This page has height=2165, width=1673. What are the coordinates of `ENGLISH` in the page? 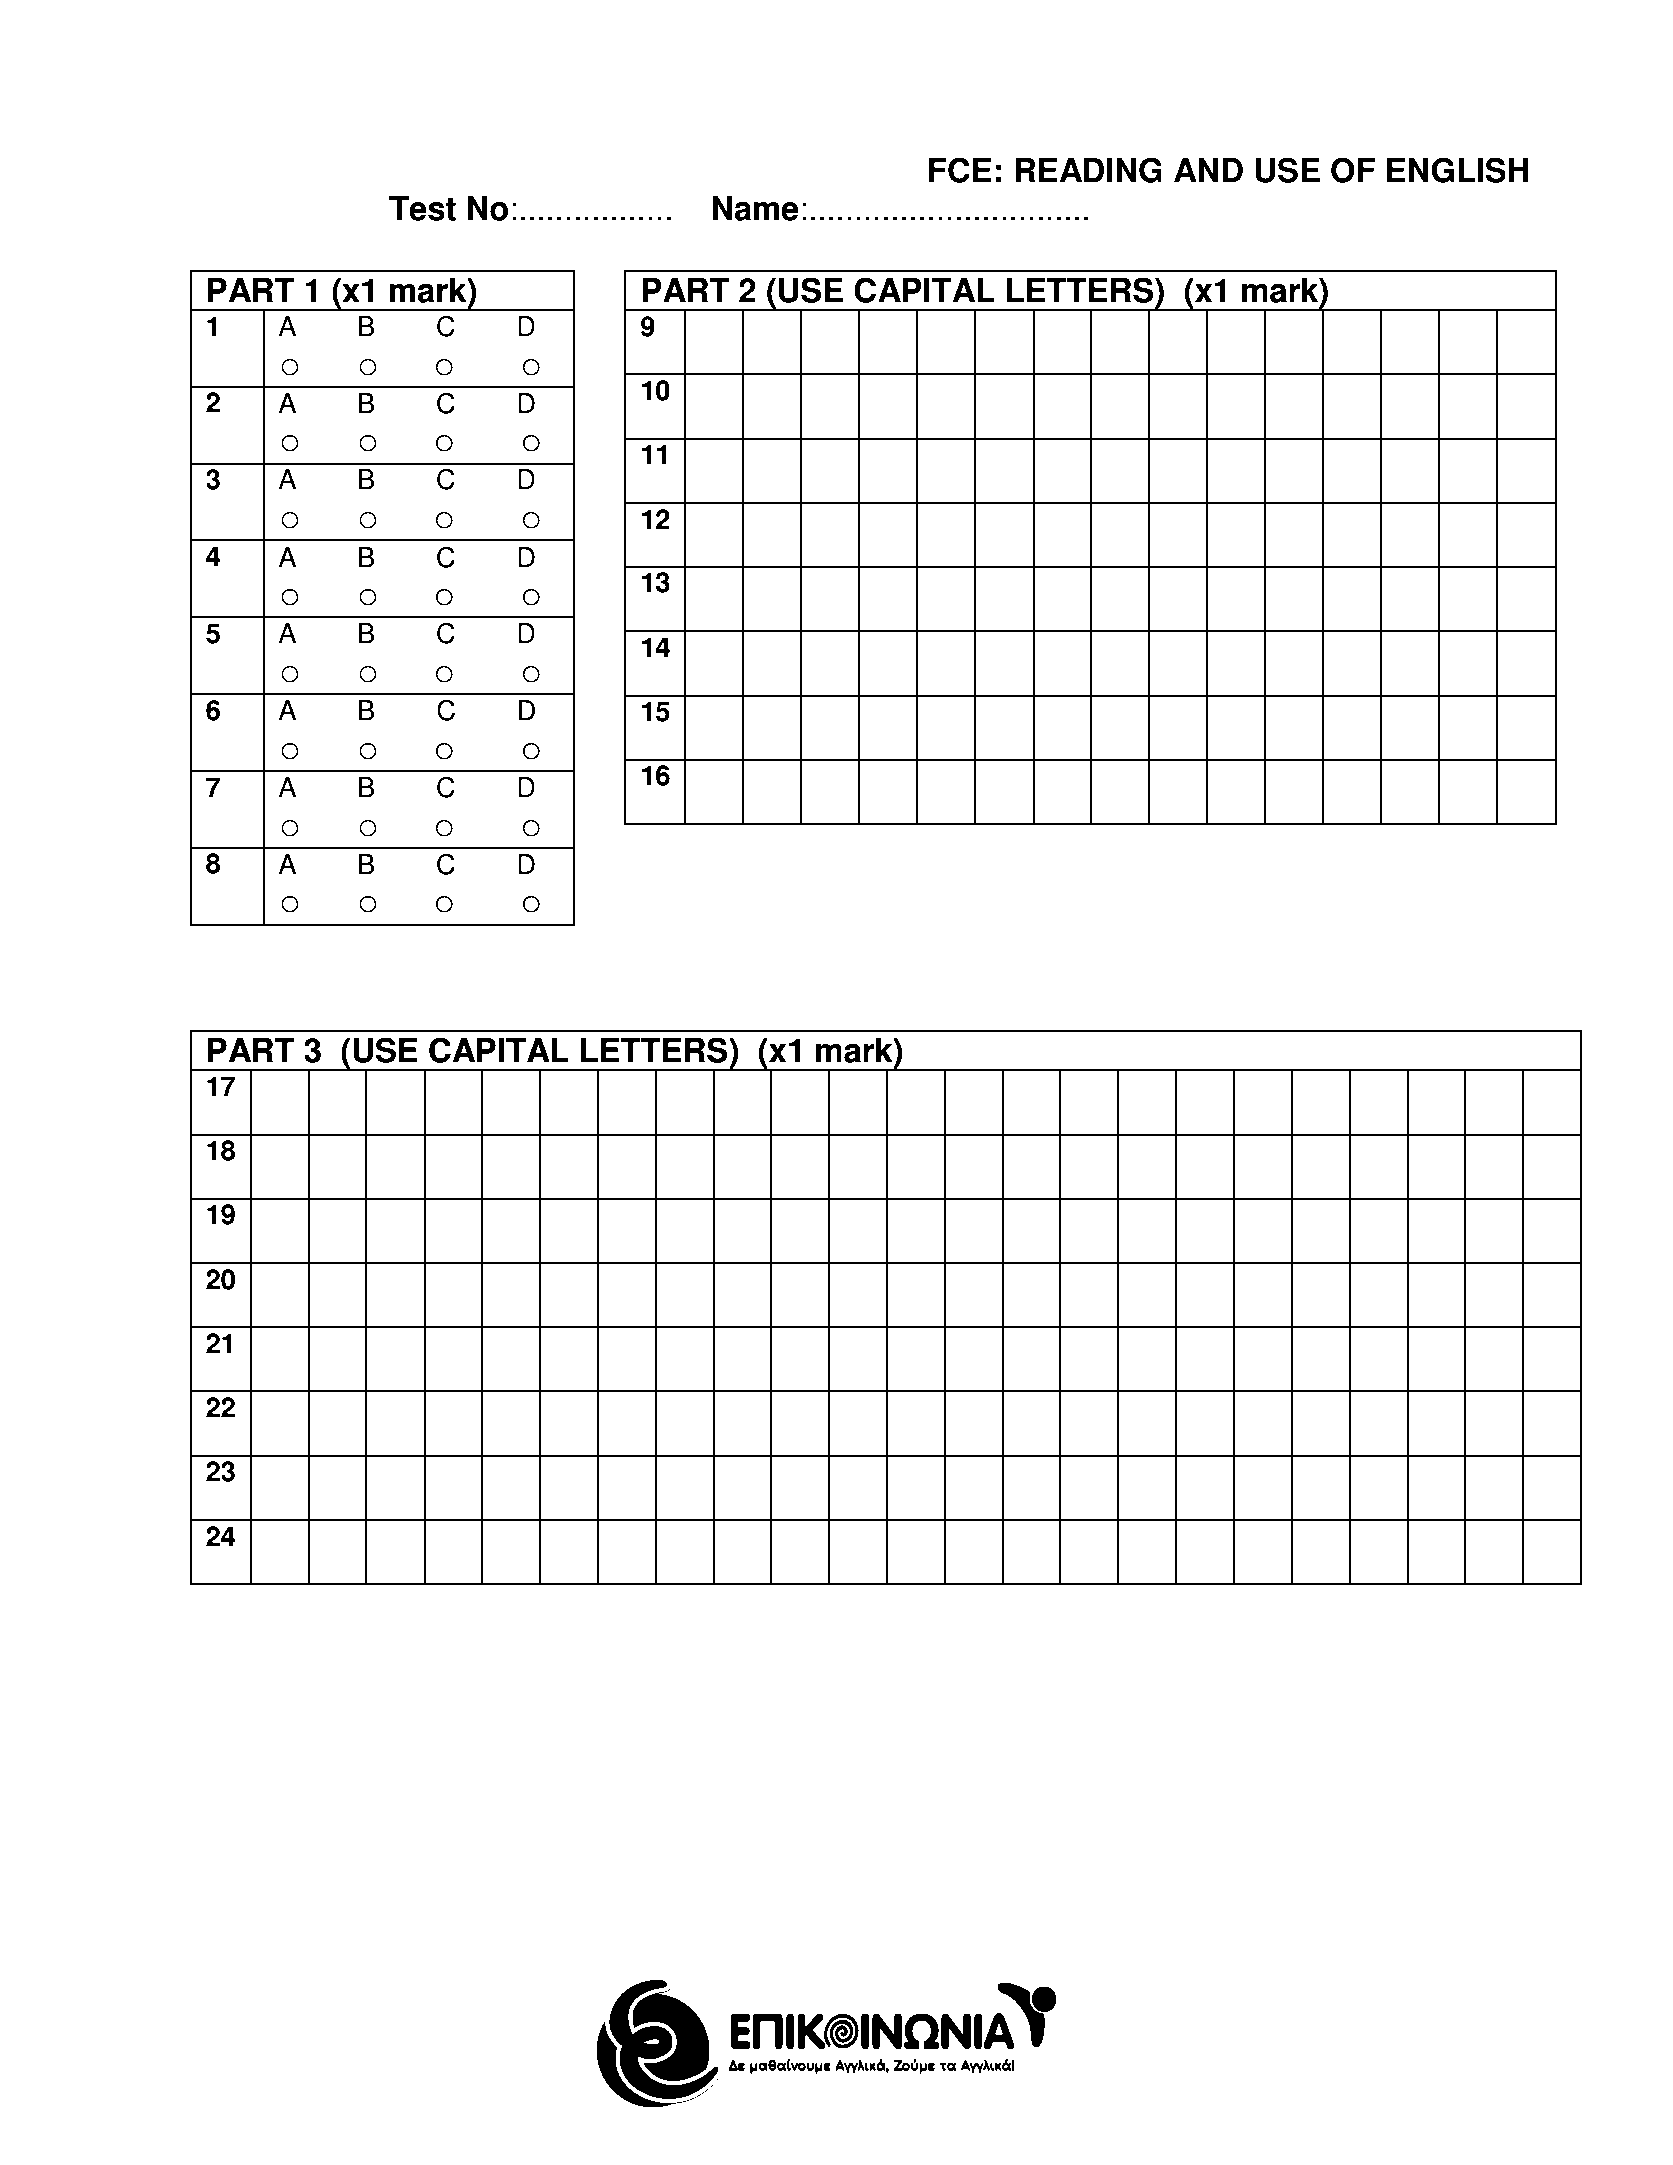 It's located at (1458, 170).
